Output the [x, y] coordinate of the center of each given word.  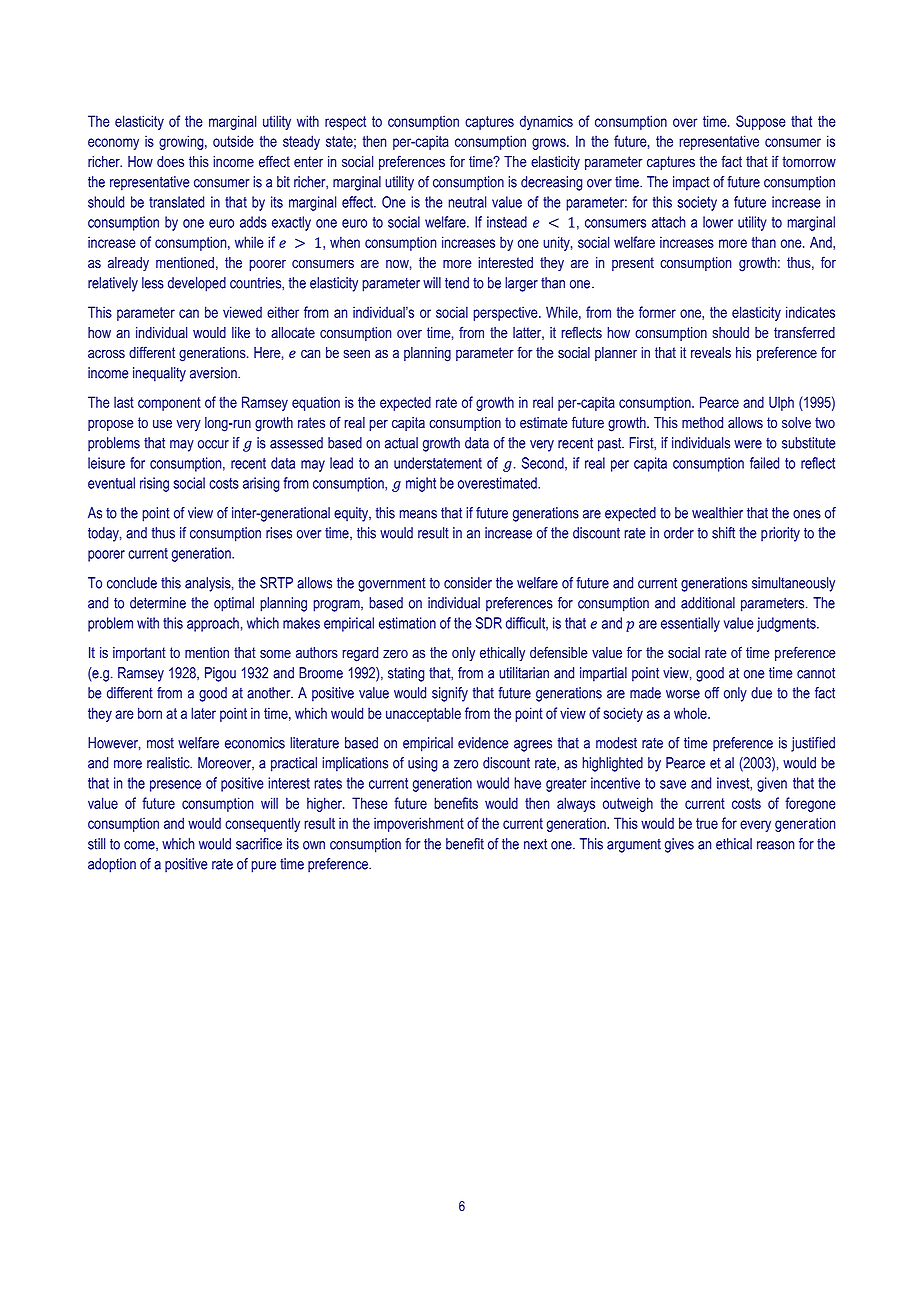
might [421, 484]
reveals [711, 352]
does [170, 162]
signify [450, 694]
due [761, 693]
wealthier [717, 513]
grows [550, 144]
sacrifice [259, 844]
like [241, 332]
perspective [506, 313]
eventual [111, 483]
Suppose [761, 122]
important [139, 654]
